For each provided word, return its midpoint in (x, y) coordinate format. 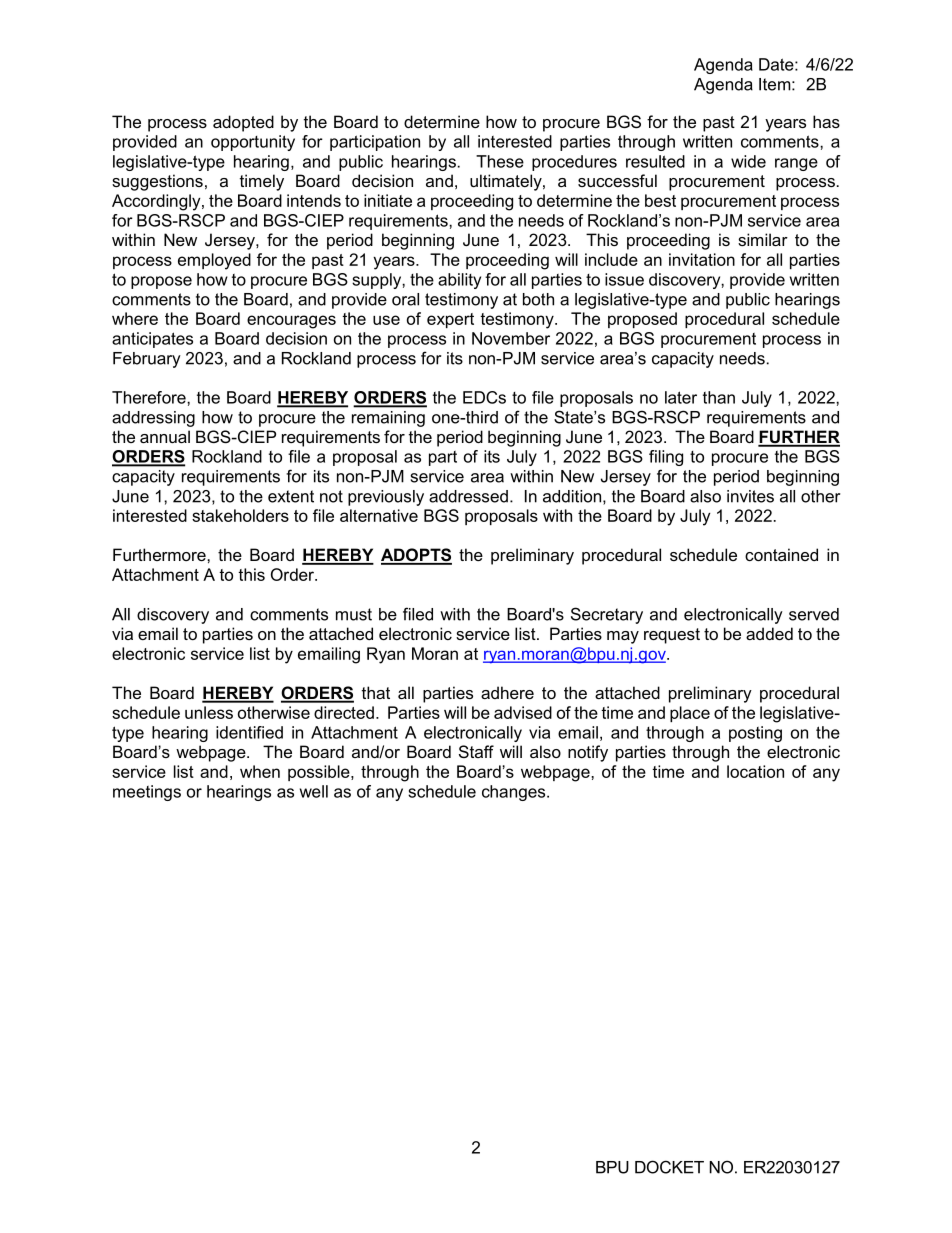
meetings (147, 793)
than (719, 397)
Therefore (150, 397)
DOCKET (669, 1167)
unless (209, 712)
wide (748, 161)
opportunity (253, 143)
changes (515, 793)
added (769, 633)
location (755, 771)
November (511, 338)
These (500, 161)
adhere (507, 692)
